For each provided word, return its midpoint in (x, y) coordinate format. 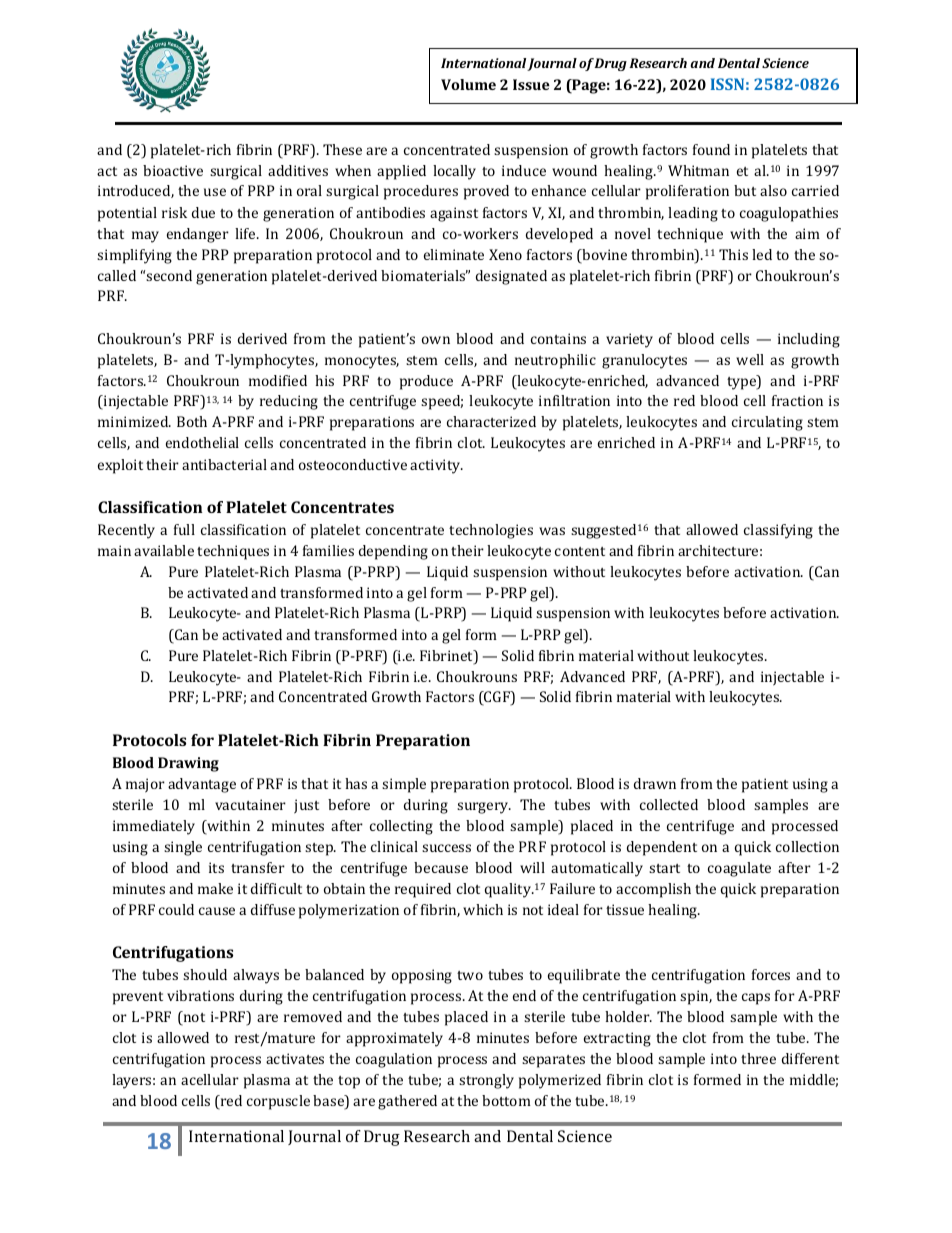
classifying (778, 531)
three (758, 1058)
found (711, 149)
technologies (491, 531)
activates (295, 1058)
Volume (468, 84)
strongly (486, 1081)
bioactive (173, 170)
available (164, 550)
